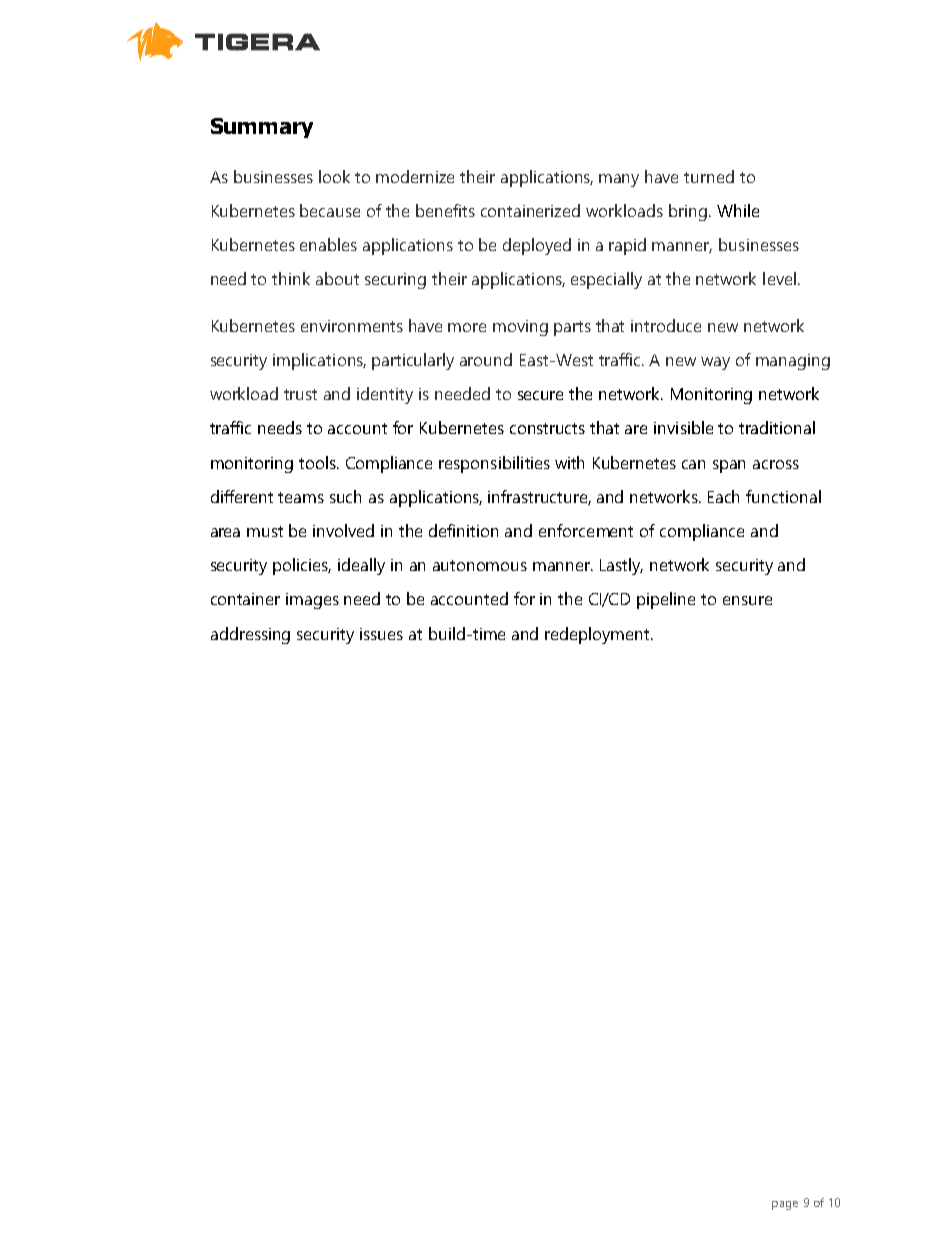 This page has height=1233, width=952. I want to click on managing, so click(793, 362).
